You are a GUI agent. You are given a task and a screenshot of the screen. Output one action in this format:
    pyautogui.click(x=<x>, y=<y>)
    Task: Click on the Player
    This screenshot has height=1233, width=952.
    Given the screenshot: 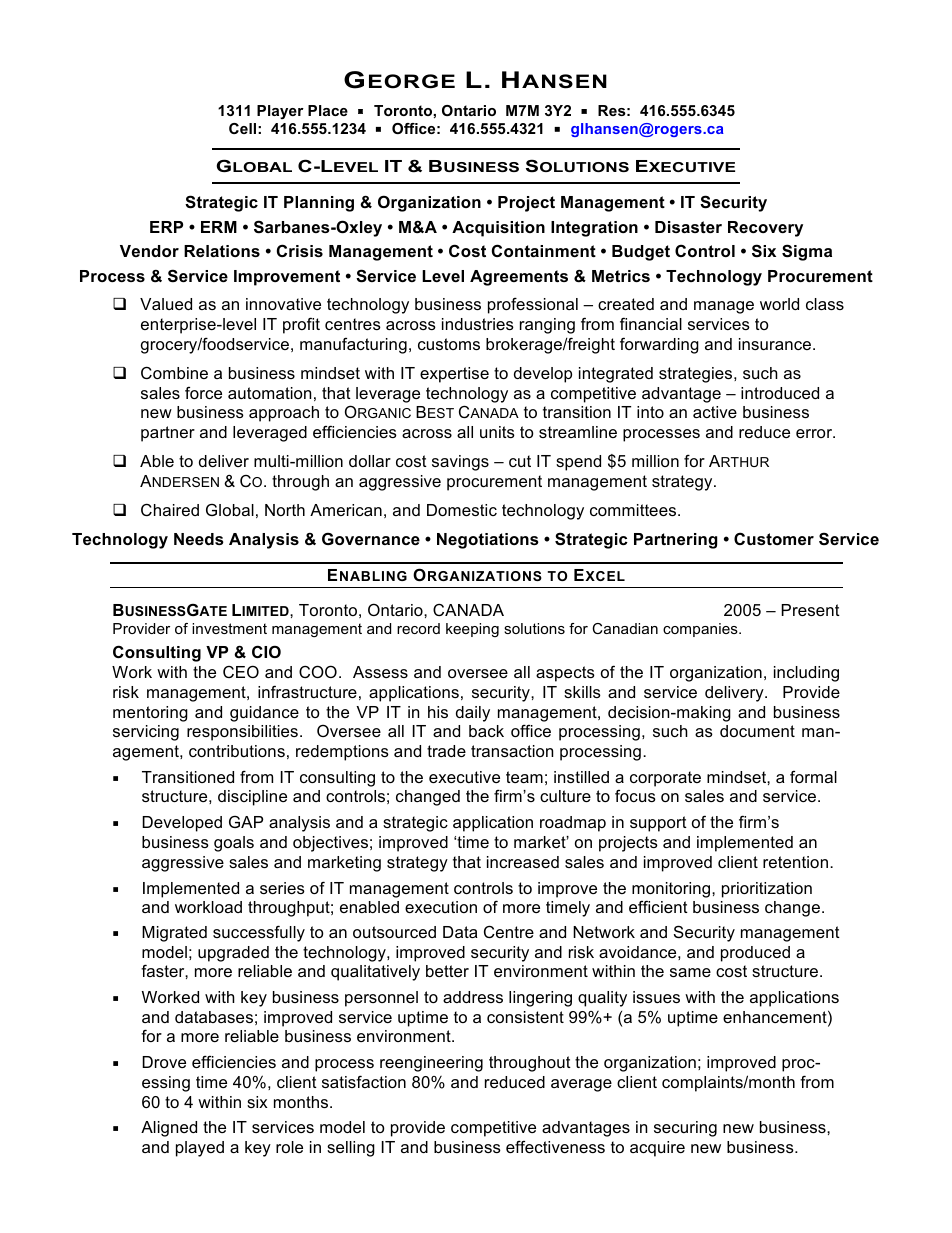 What is the action you would take?
    pyautogui.click(x=280, y=112)
